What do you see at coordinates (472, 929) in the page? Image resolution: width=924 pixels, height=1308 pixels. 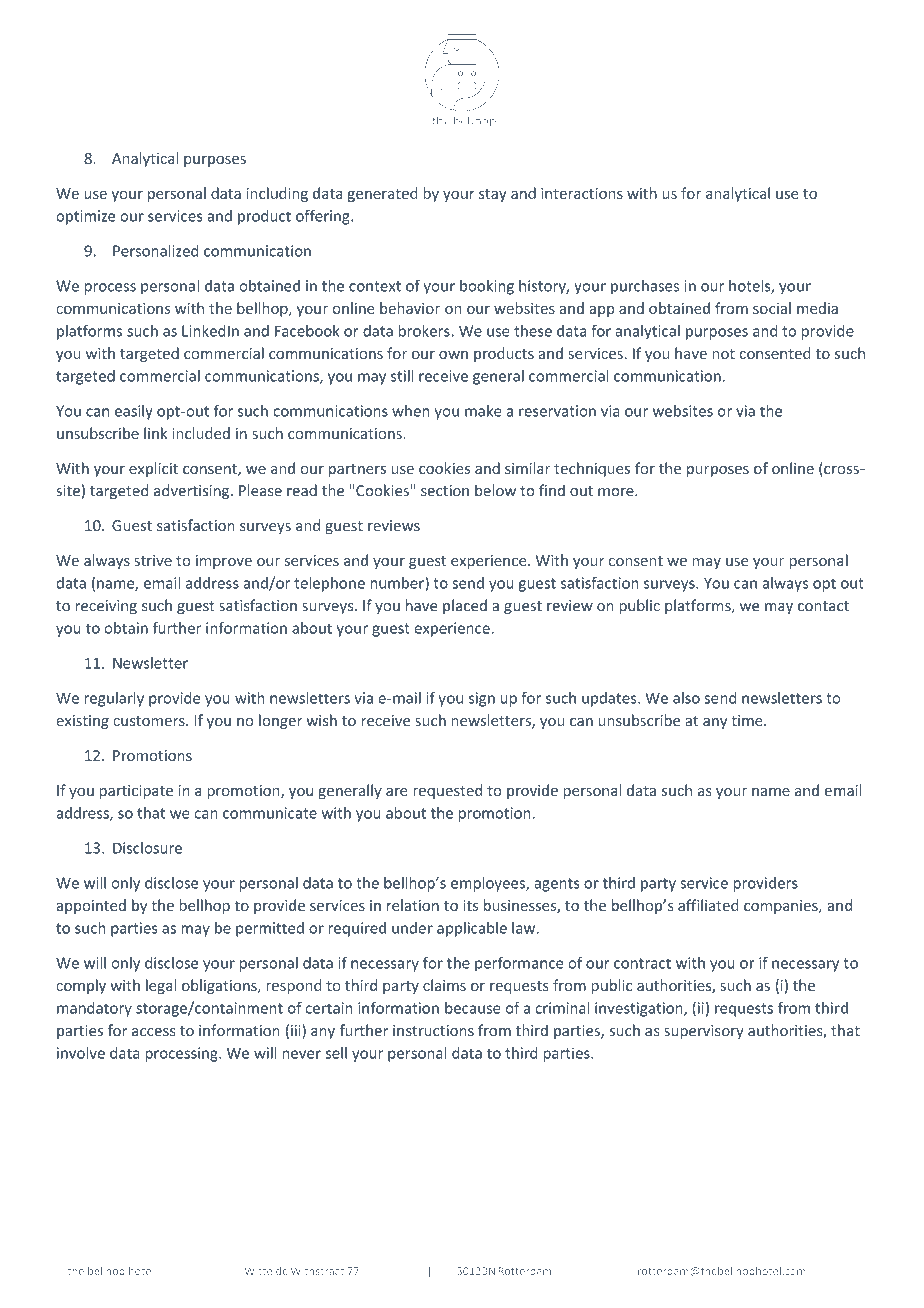 I see `applicable` at bounding box center [472, 929].
